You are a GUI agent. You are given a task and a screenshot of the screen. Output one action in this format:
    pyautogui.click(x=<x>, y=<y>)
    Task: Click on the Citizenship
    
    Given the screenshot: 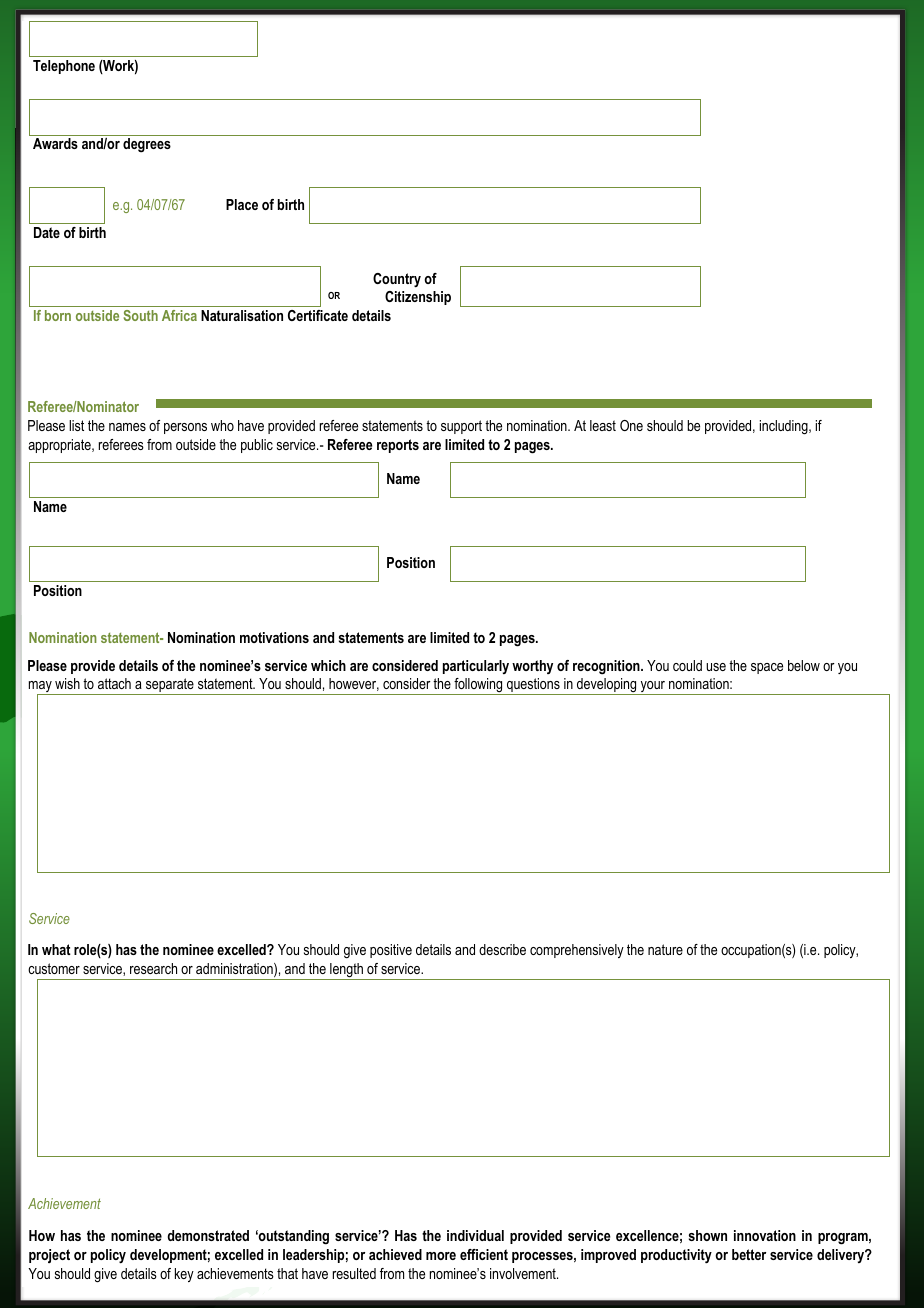 What is the action you would take?
    pyautogui.click(x=418, y=298)
